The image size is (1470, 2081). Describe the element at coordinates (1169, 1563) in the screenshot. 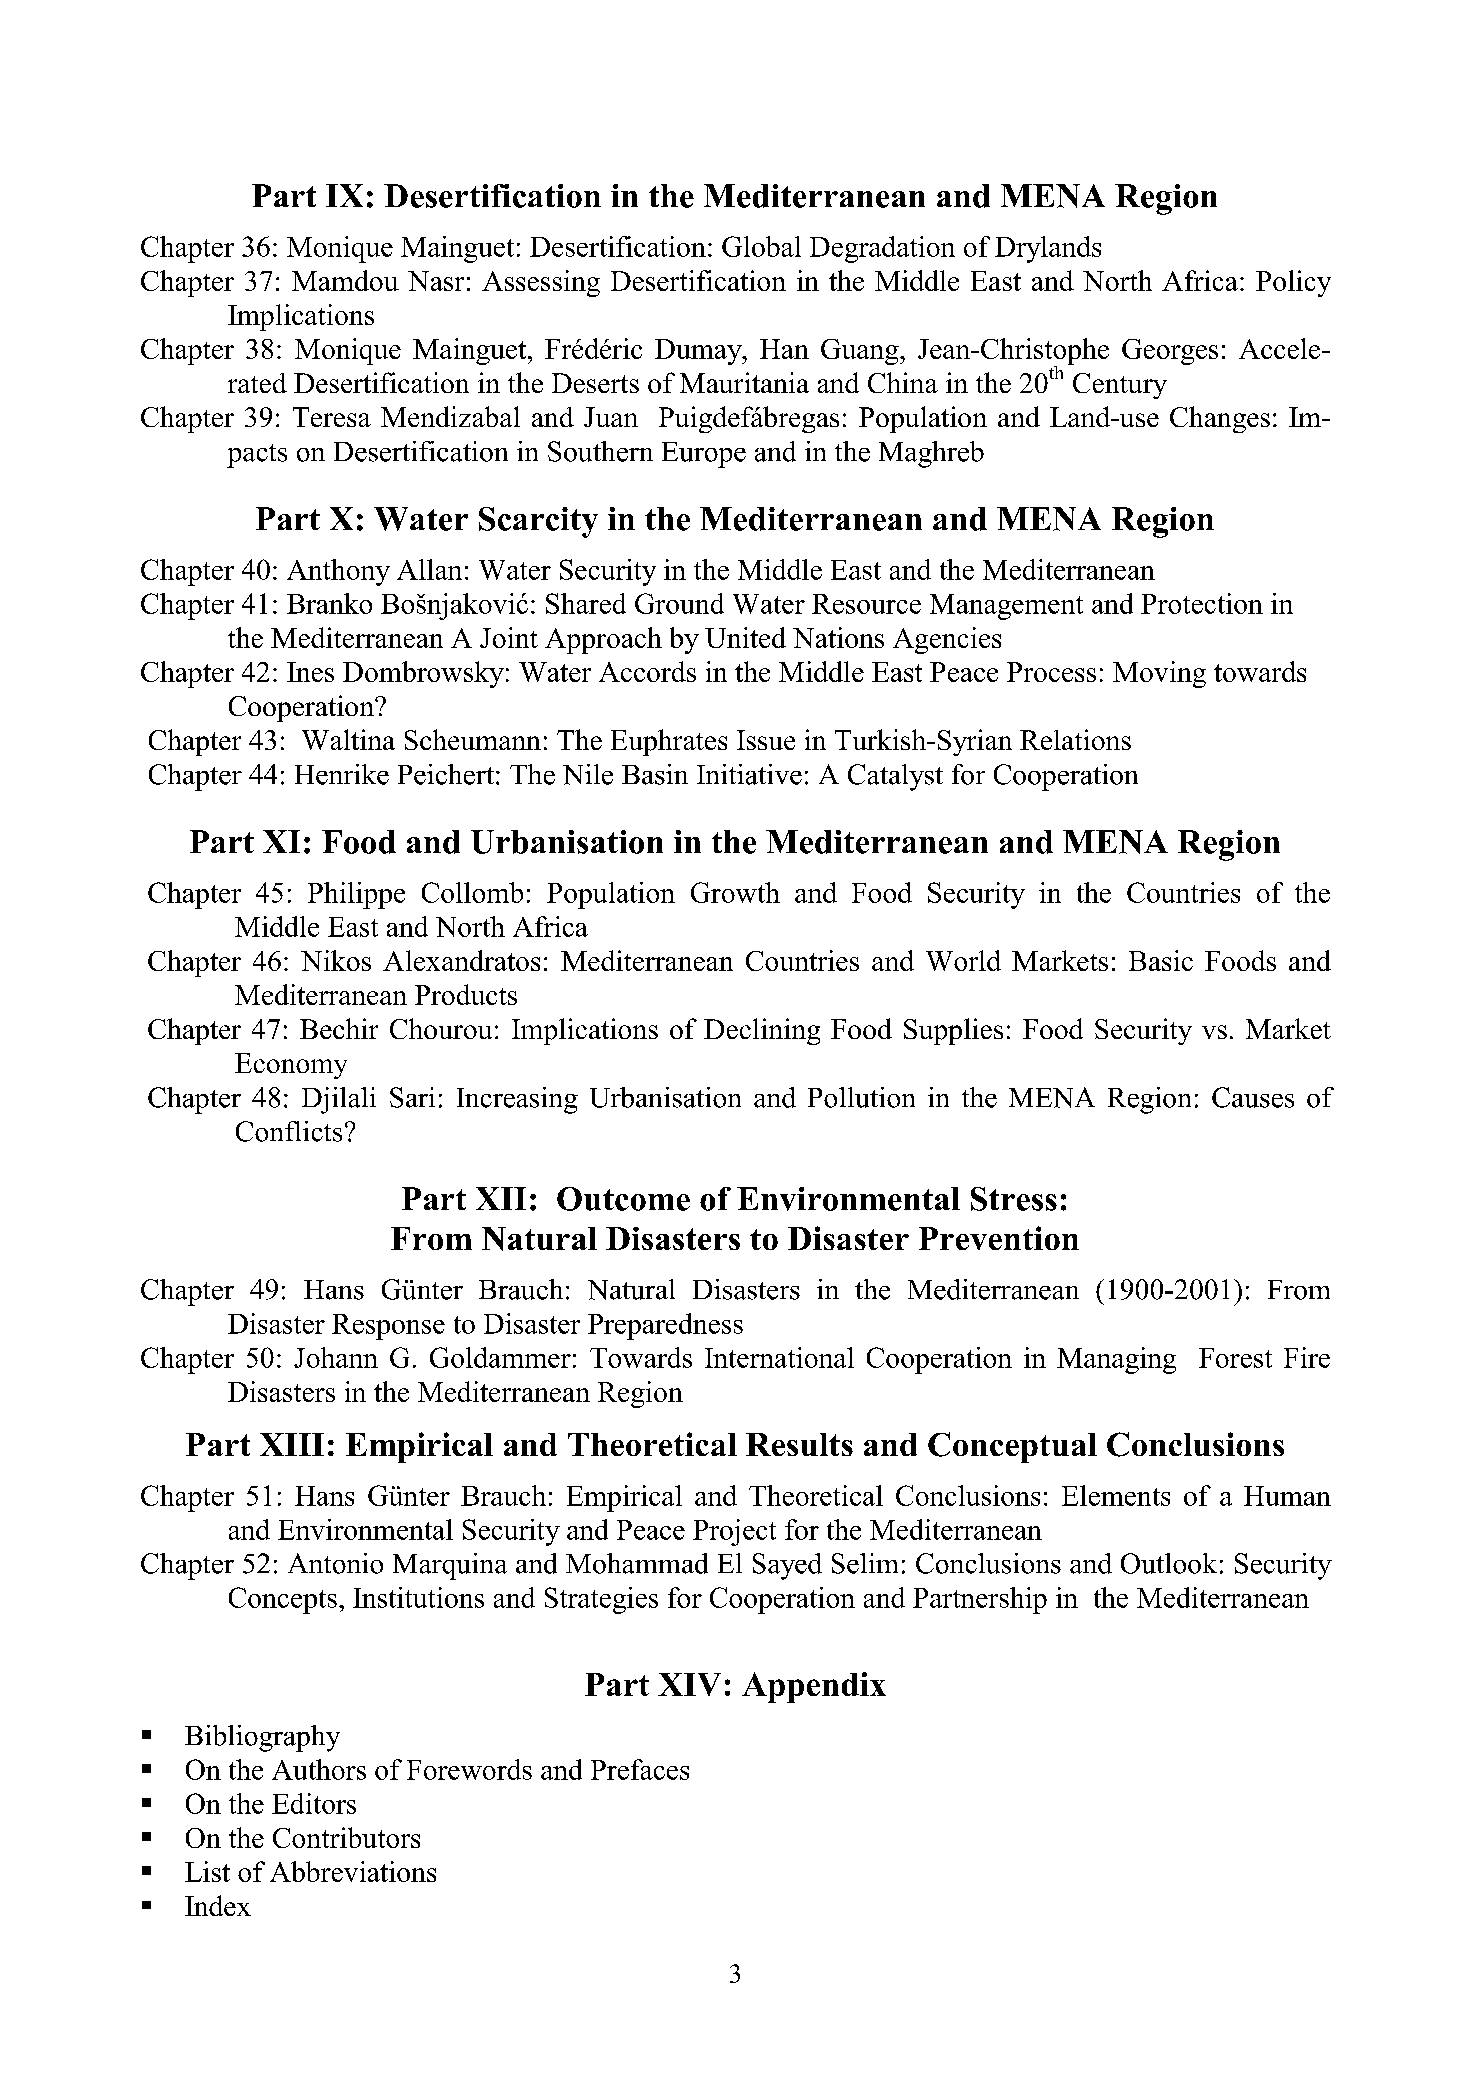

I see `Outlook` at that location.
